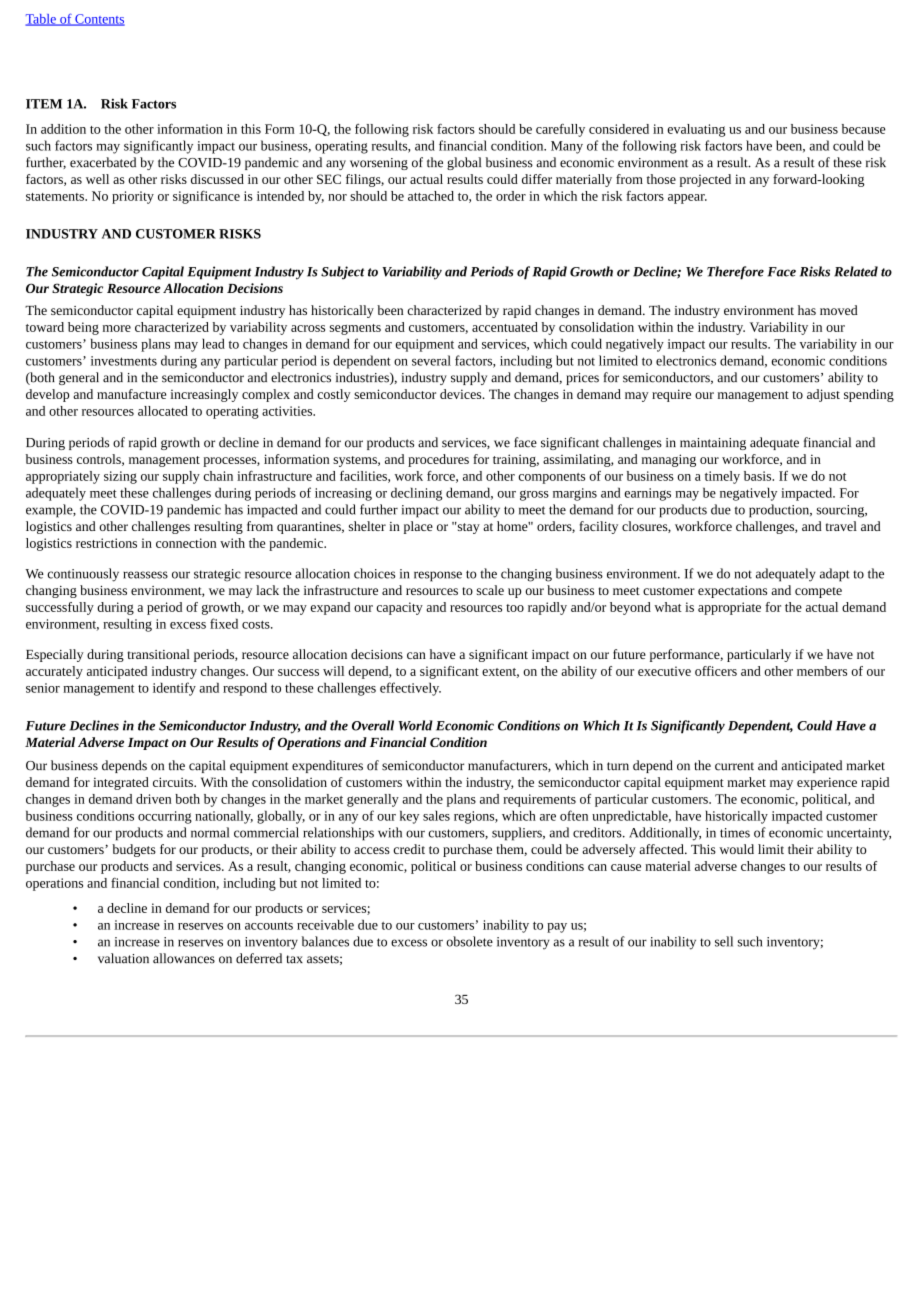  What do you see at coordinates (120, 477) in the document?
I see `sizing` at bounding box center [120, 477].
